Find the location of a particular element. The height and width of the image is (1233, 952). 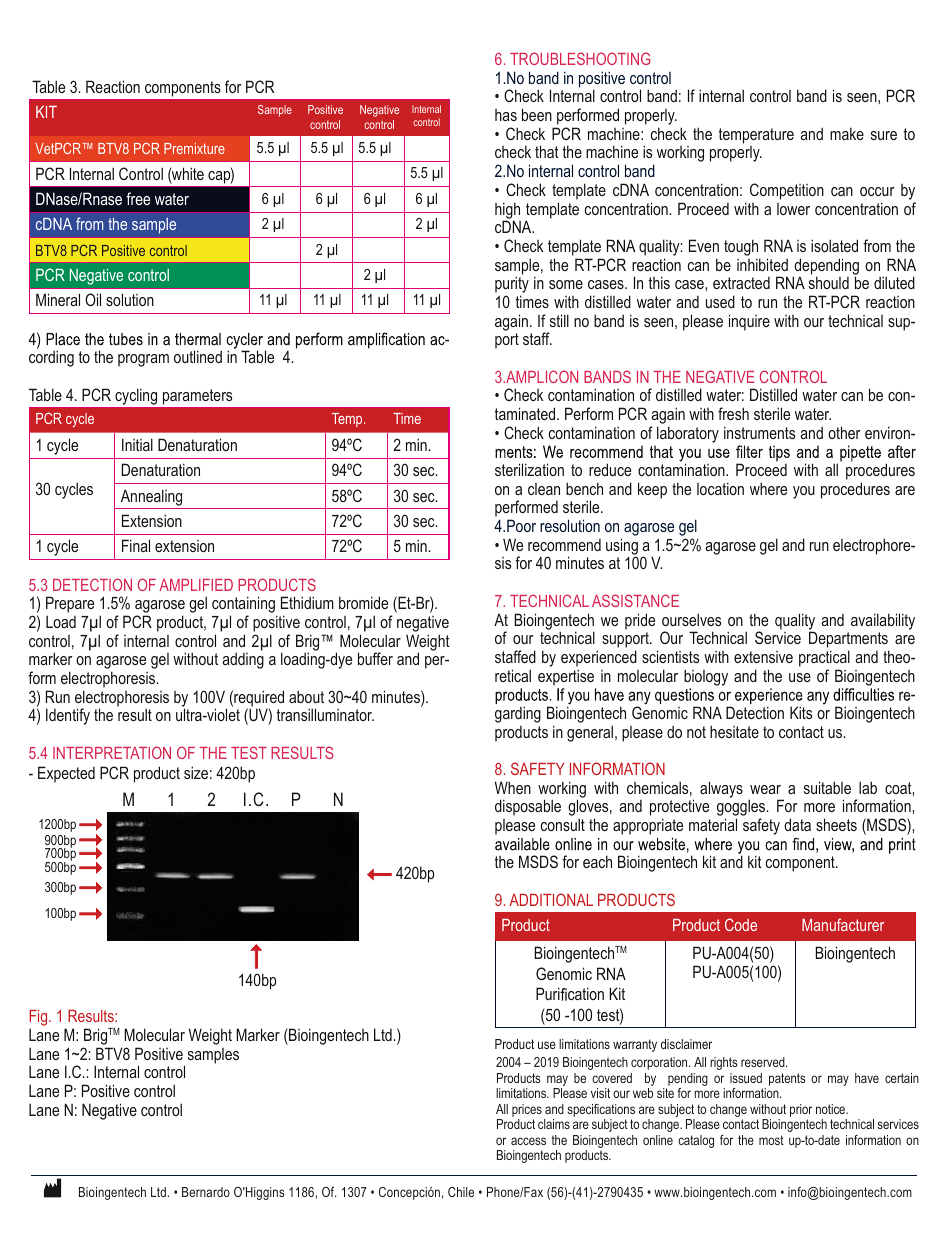

buffer is located at coordinates (375, 658).
